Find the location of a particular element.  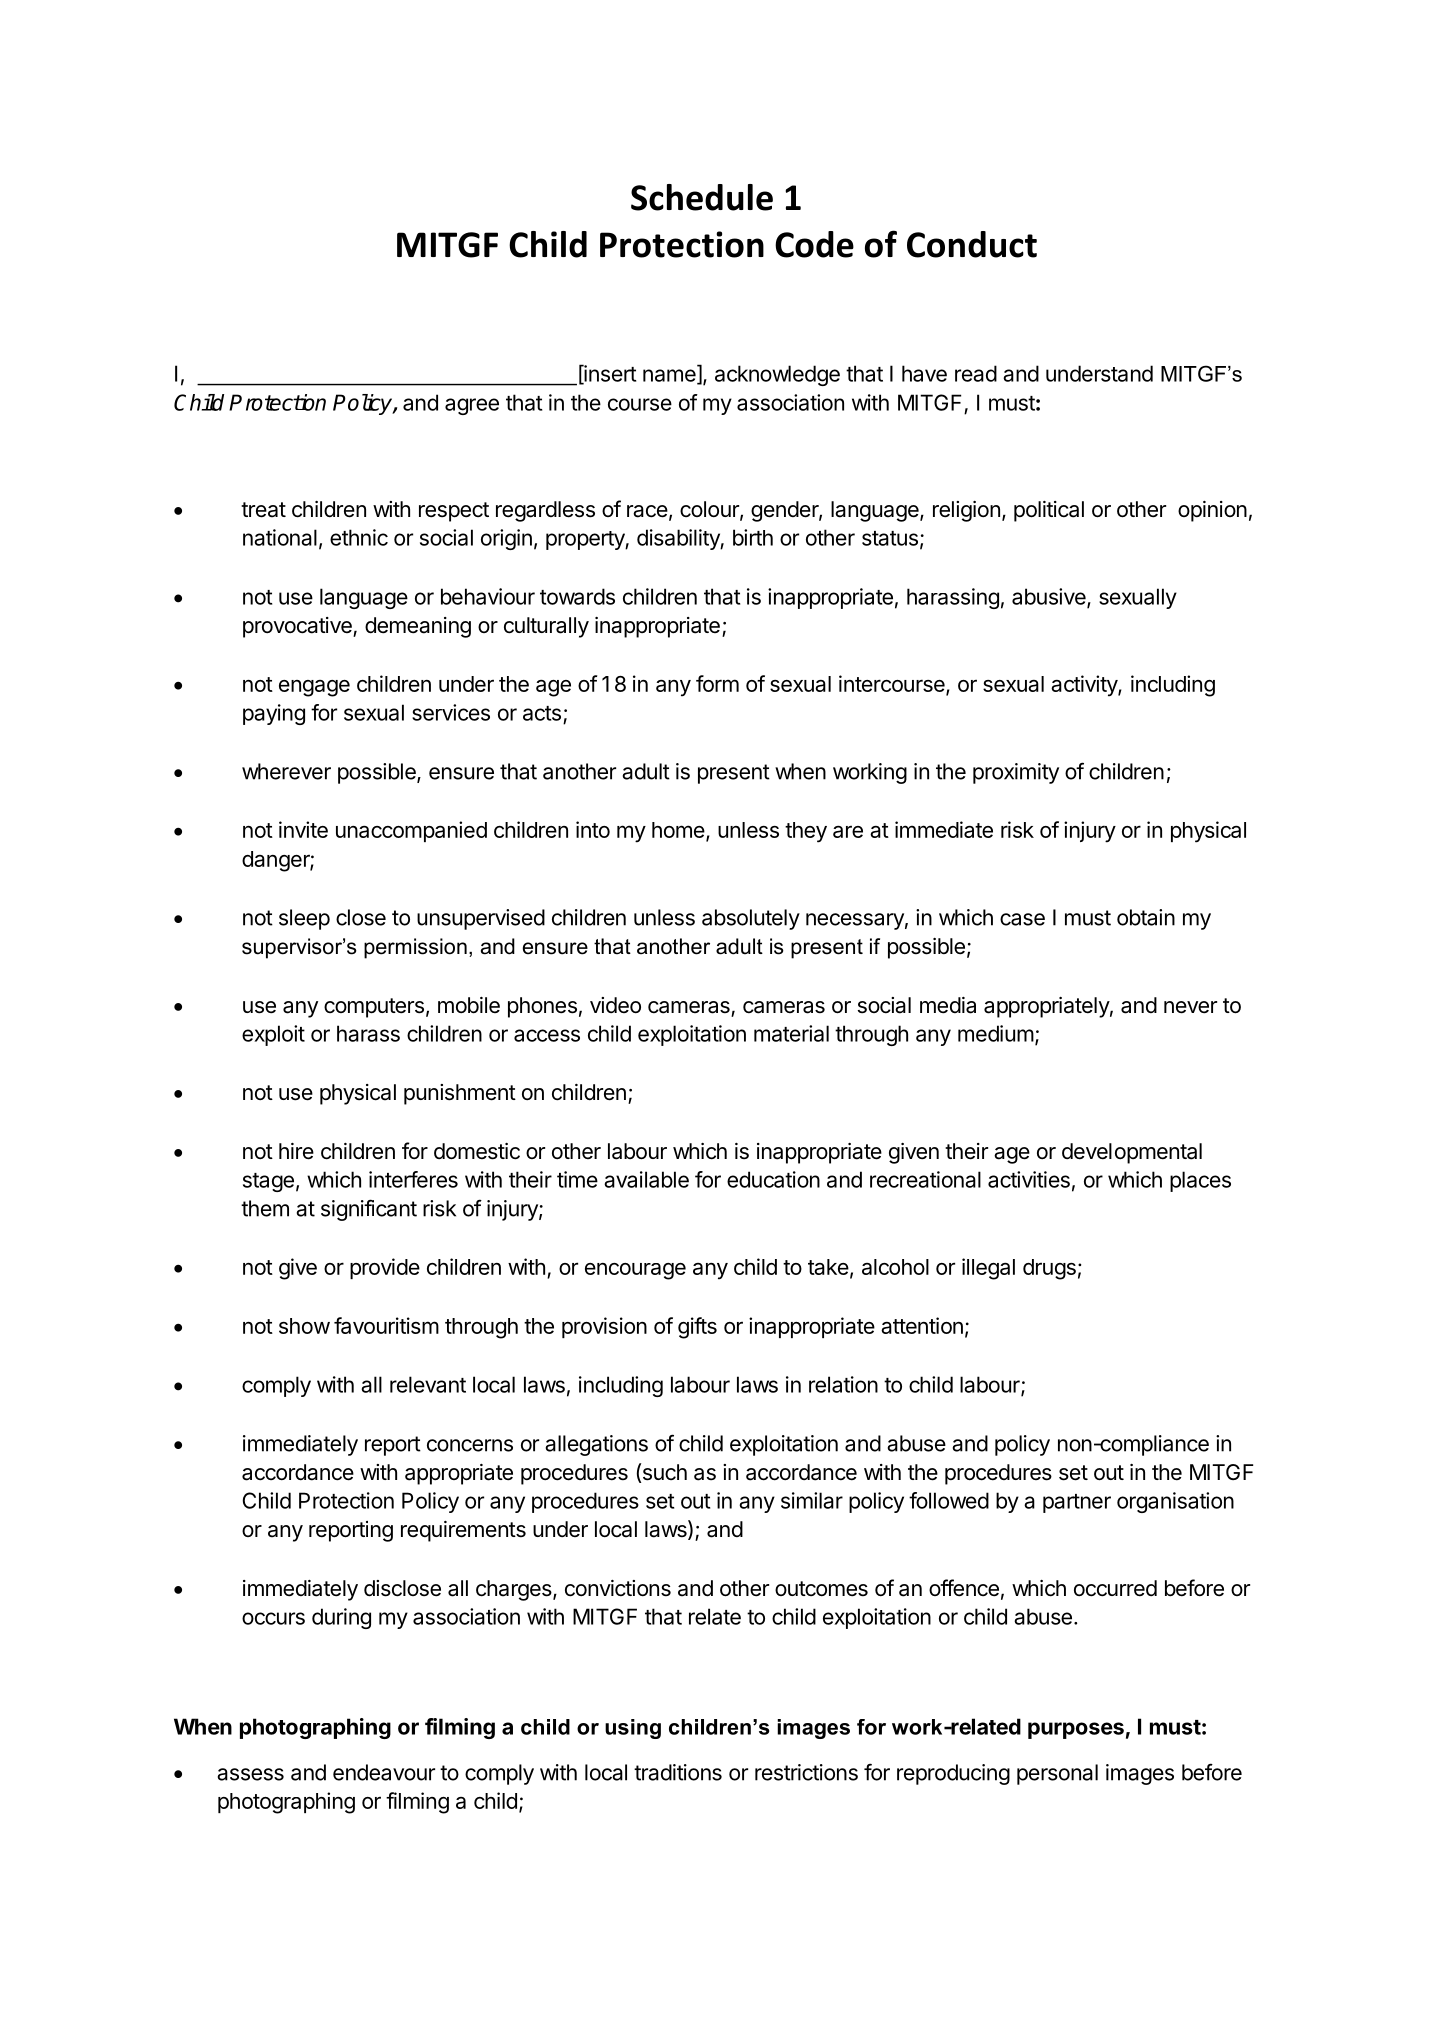

Schedule is located at coordinates (702, 197).
